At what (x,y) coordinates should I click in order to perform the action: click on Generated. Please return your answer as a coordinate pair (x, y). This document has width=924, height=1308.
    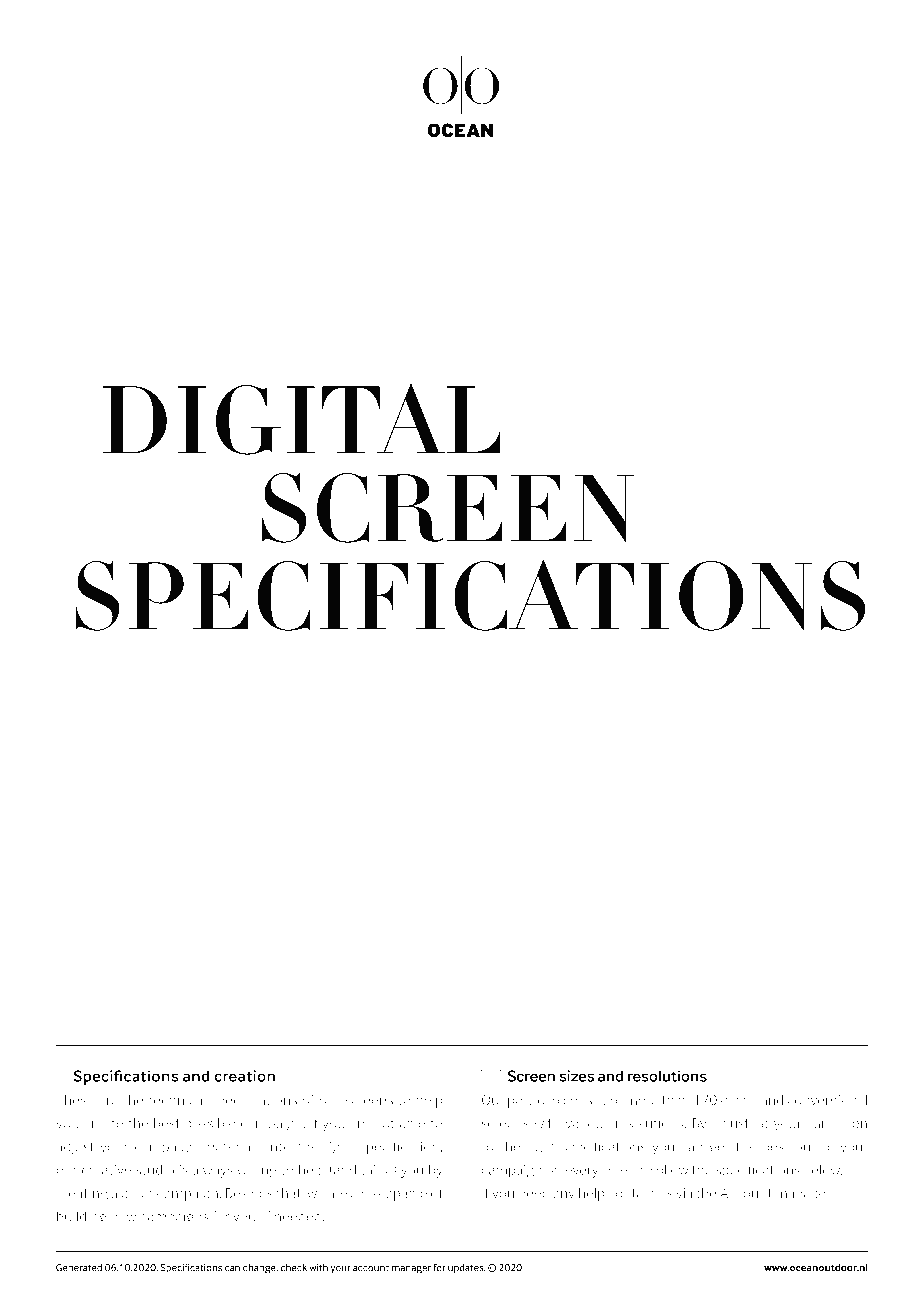
    Looking at the image, I should click on (79, 1268).
